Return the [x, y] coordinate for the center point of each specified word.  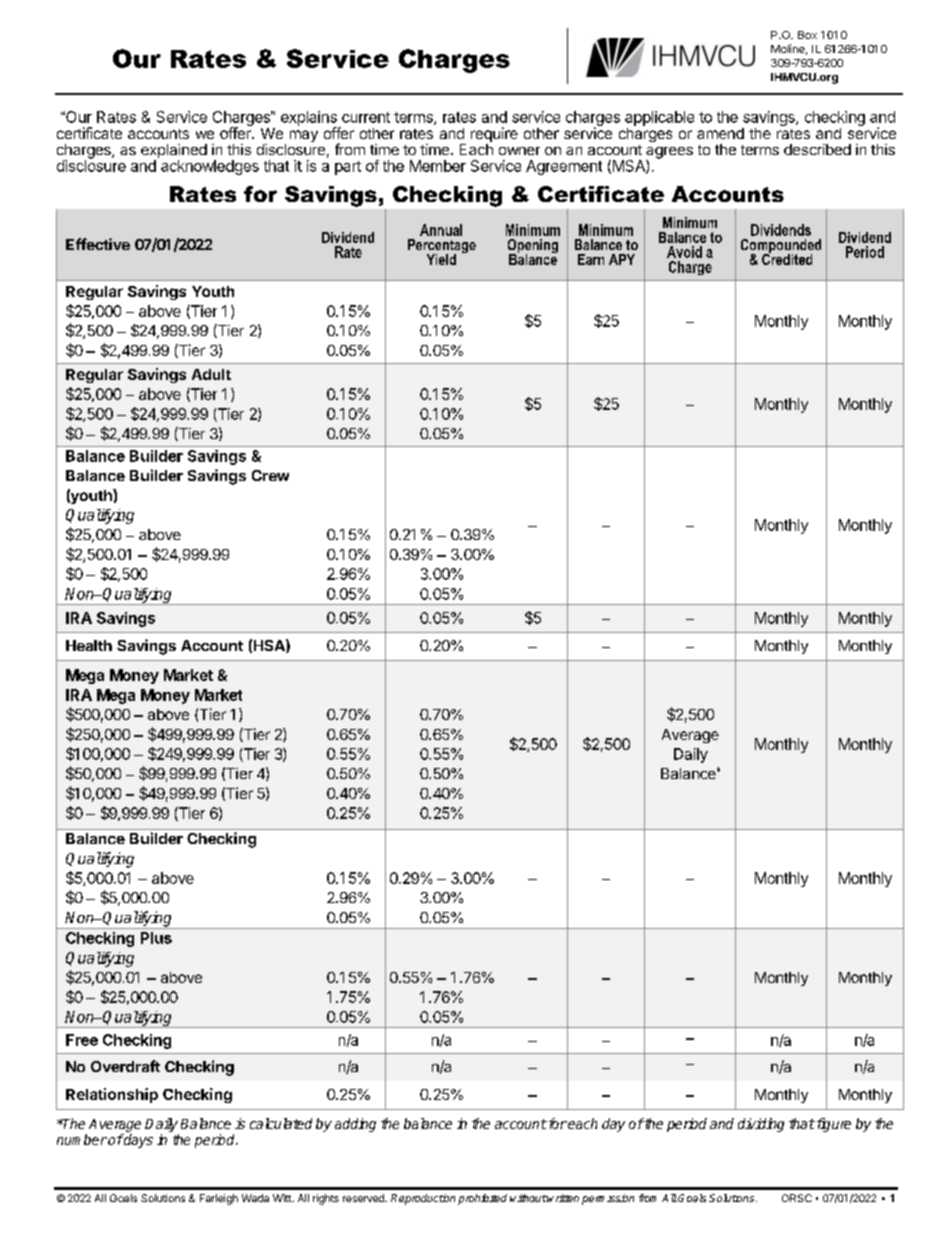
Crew [270, 475]
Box [807, 35]
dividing [761, 1125]
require [494, 136]
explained [174, 152]
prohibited [482, 1199]
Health [89, 645]
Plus [156, 938]
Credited [787, 258]
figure [832, 1125]
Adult [211, 374]
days [137, 1141]
